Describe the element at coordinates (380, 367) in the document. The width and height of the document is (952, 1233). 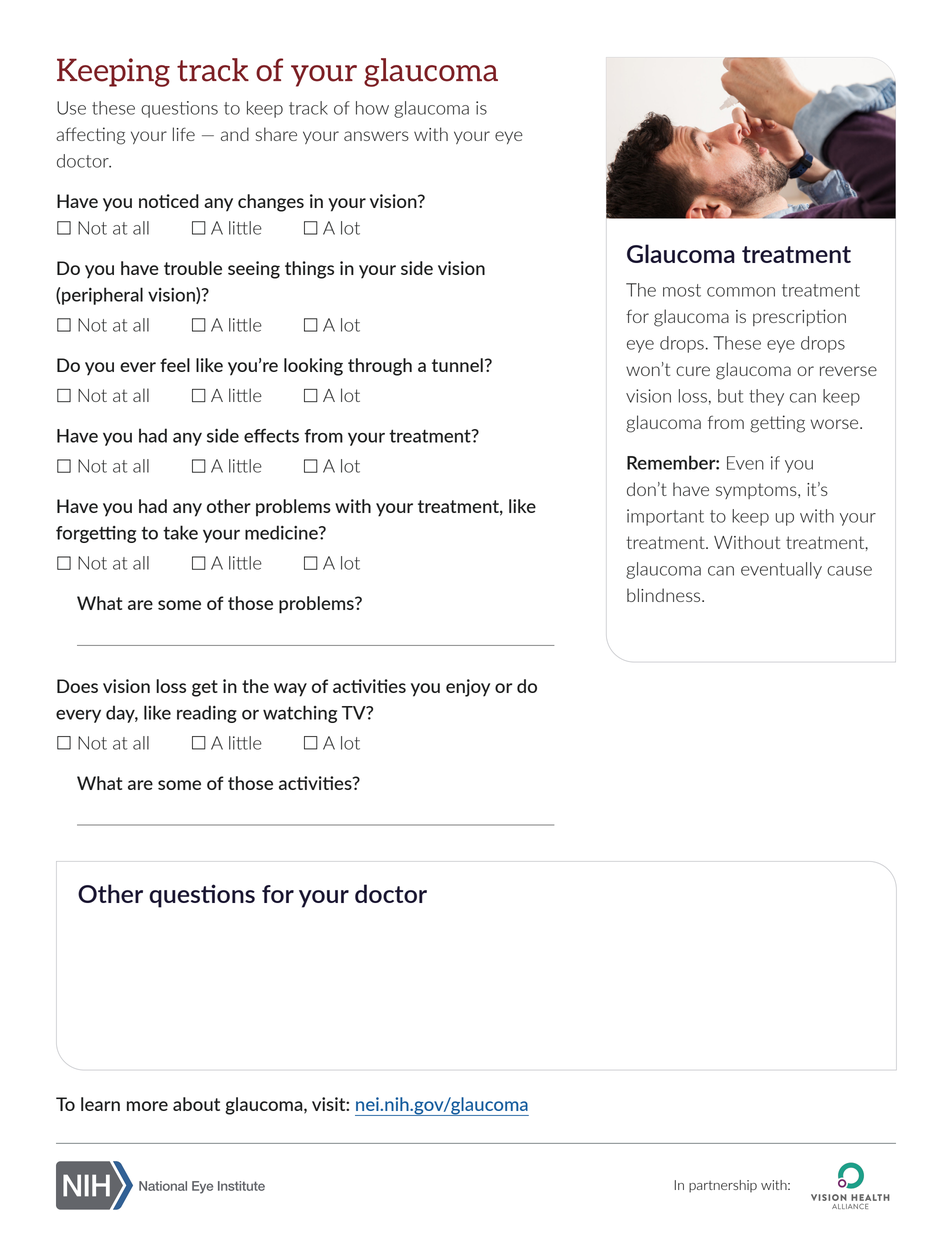
I see `through` at that location.
